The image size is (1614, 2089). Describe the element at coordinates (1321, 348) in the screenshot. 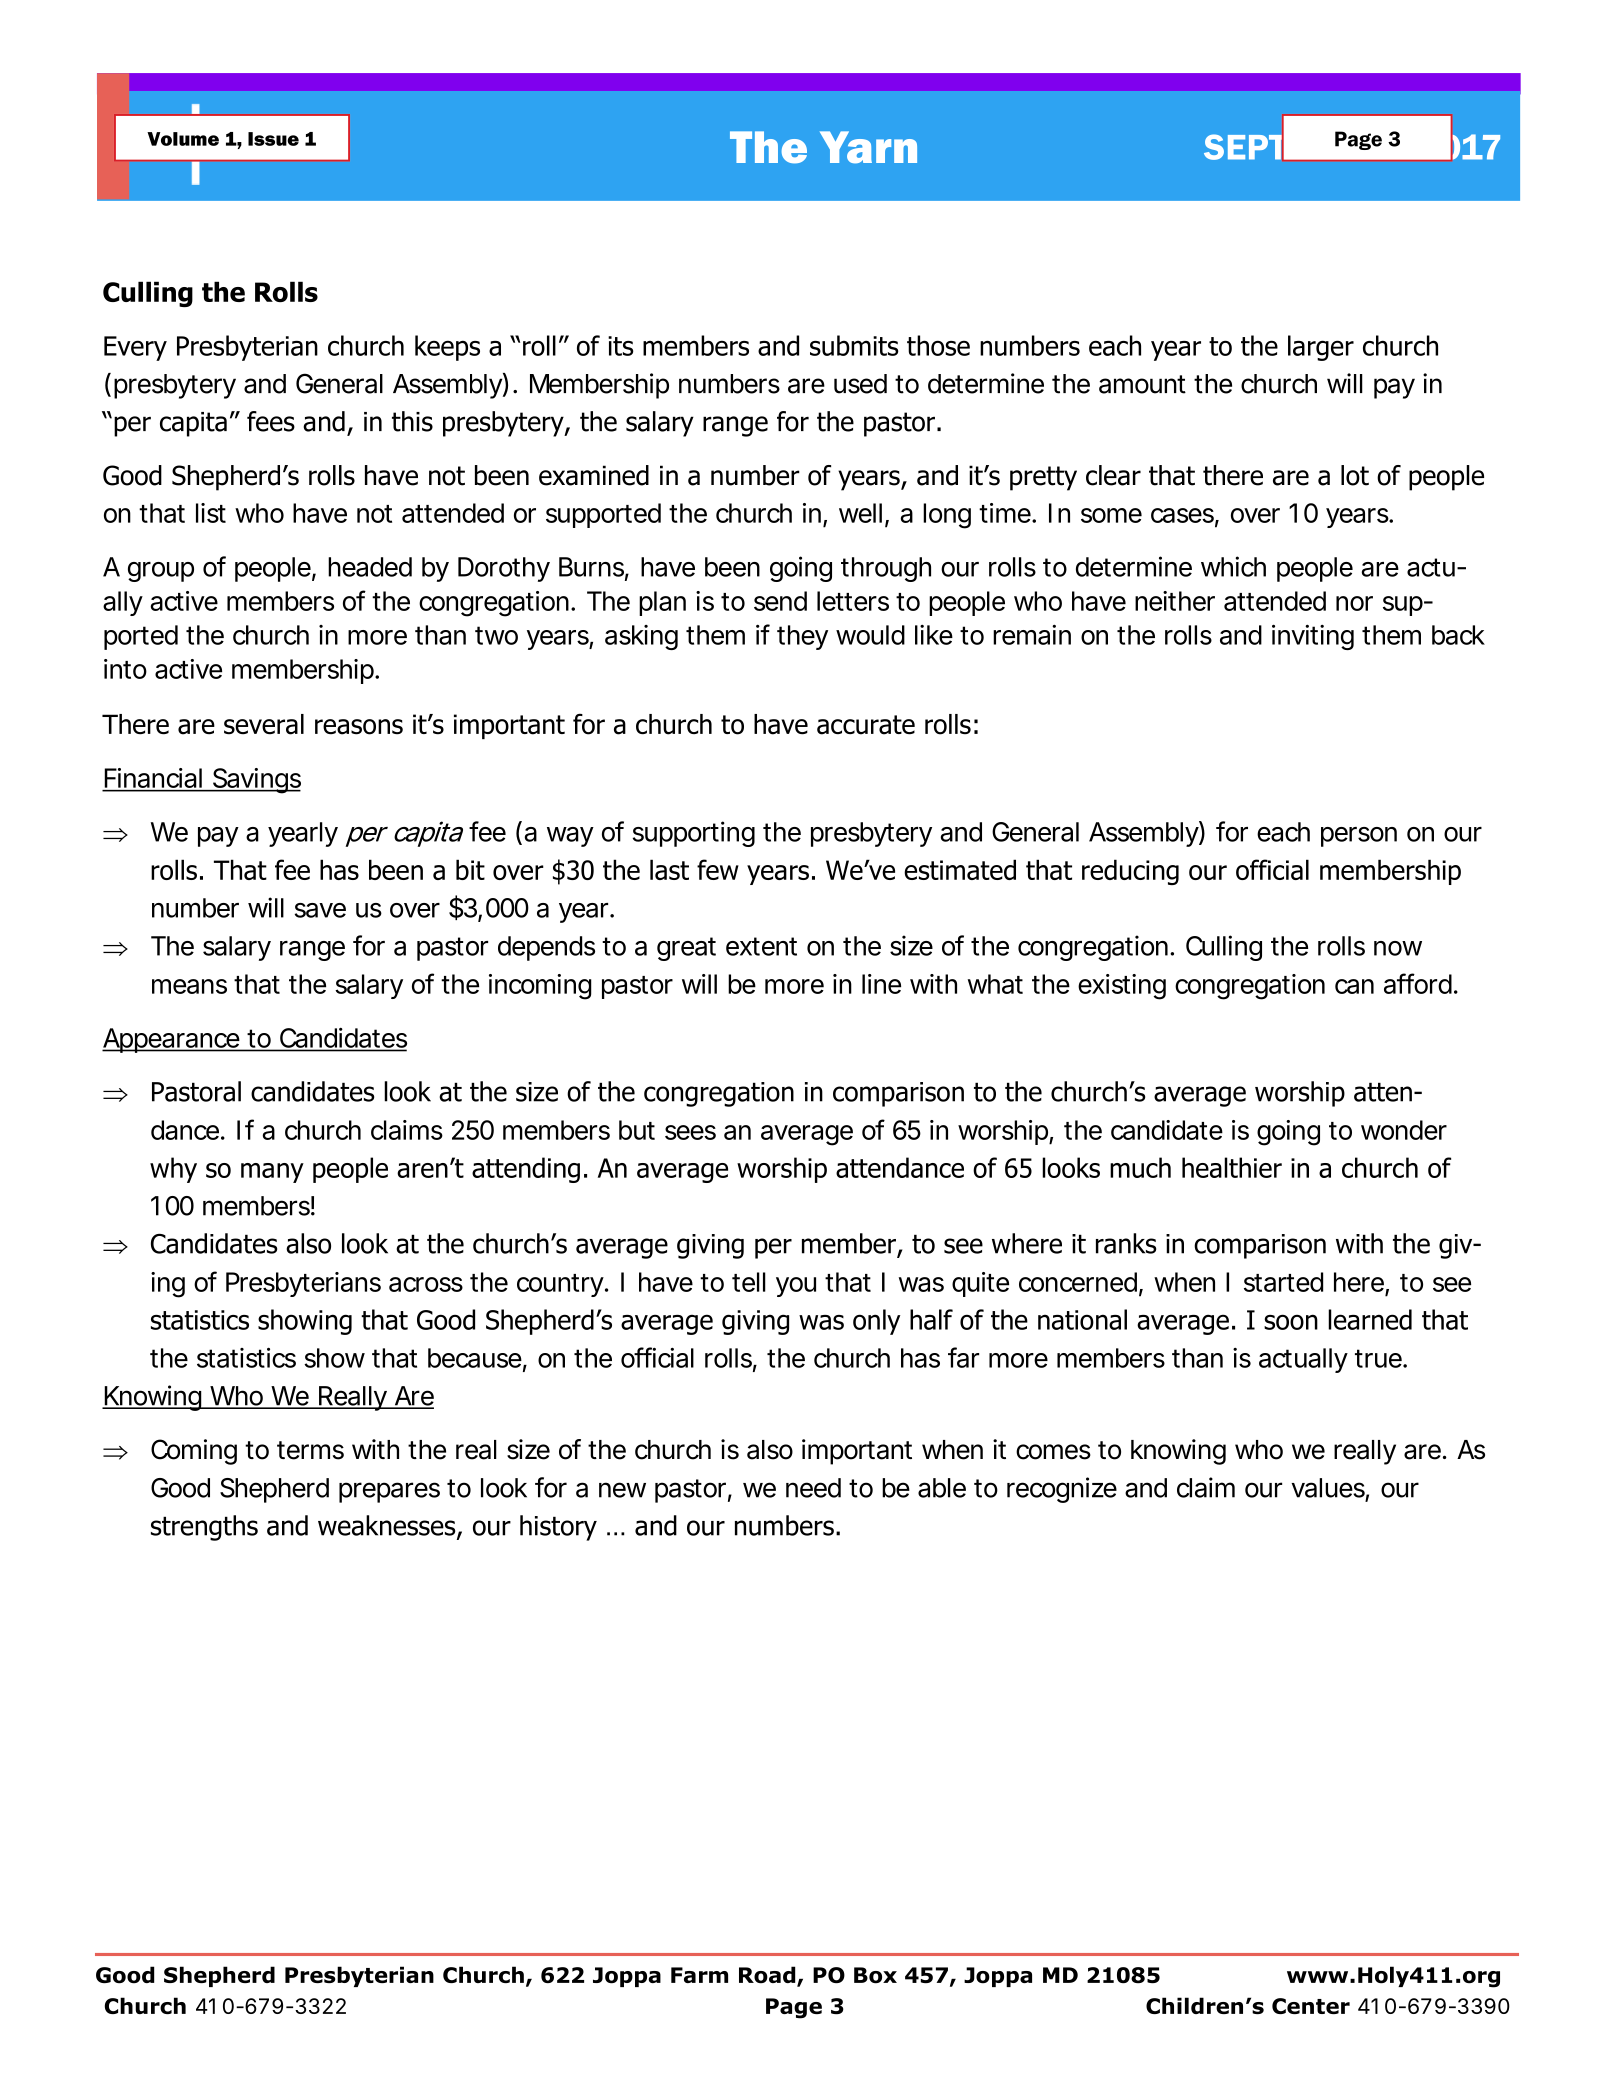

I see `larger` at that location.
